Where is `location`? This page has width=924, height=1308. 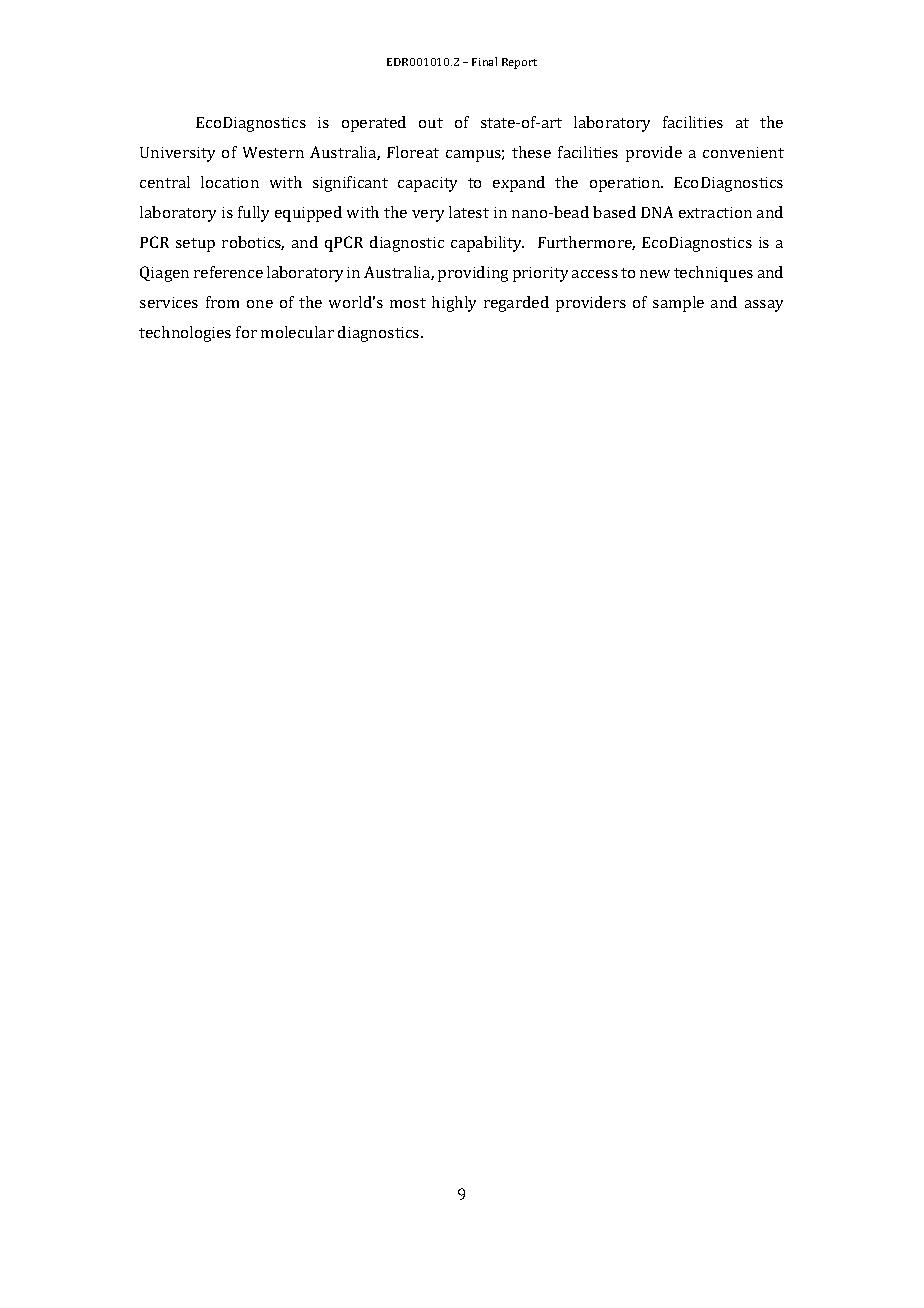 location is located at coordinates (230, 182).
